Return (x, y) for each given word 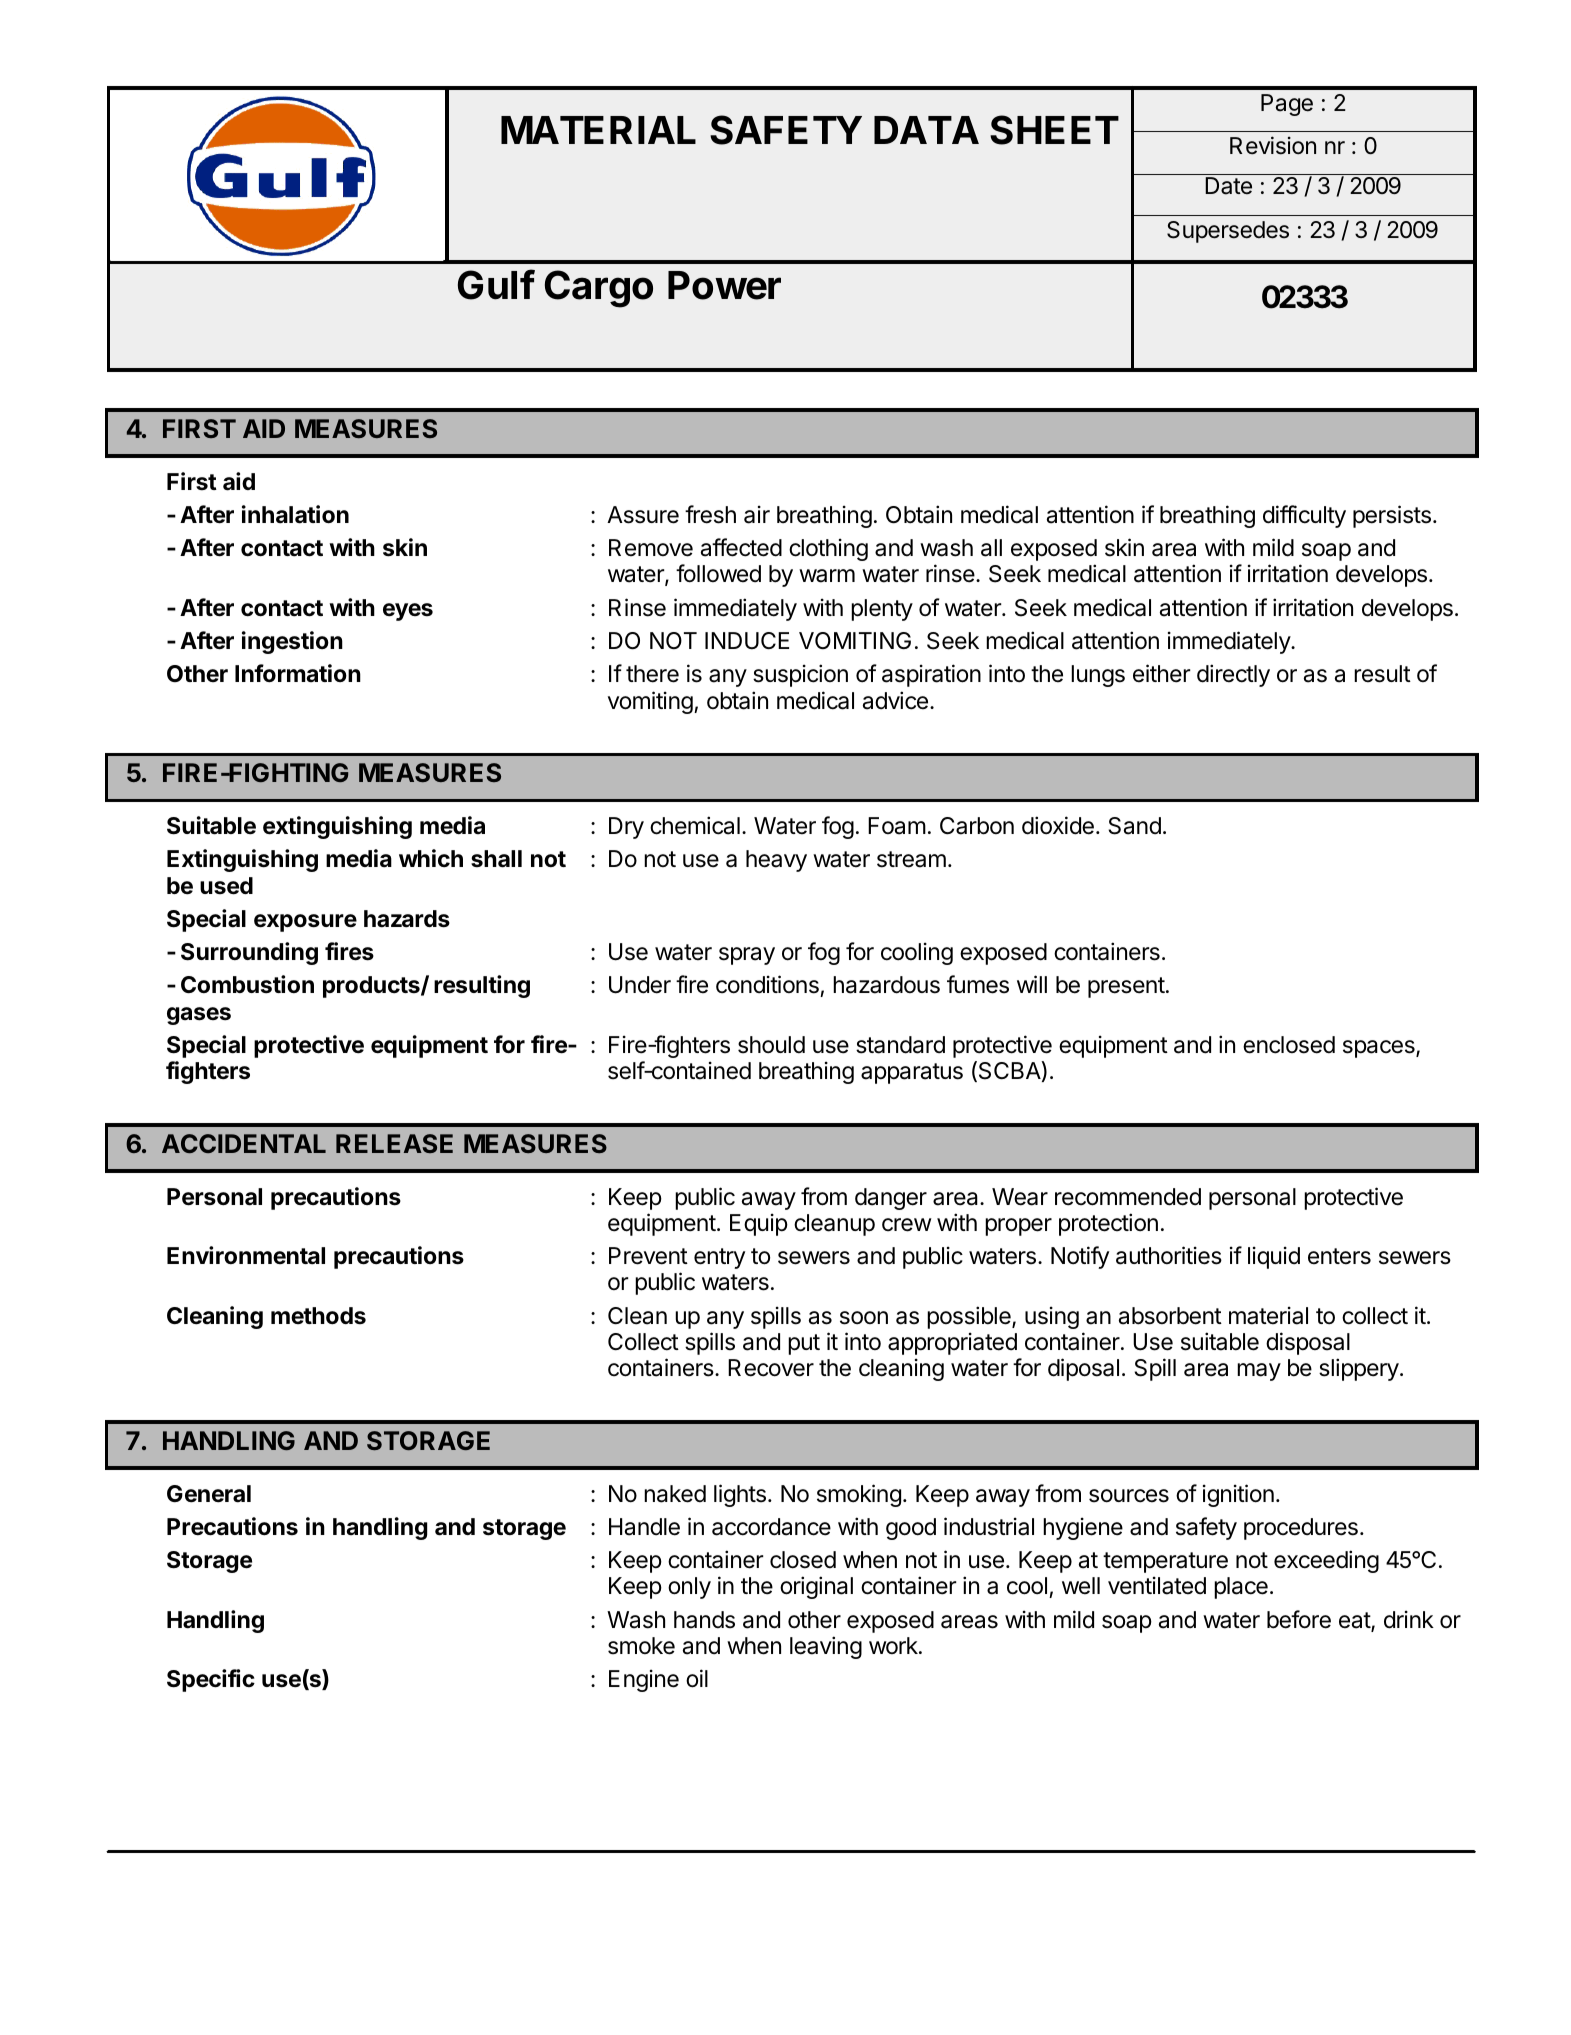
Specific (211, 1680)
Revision (1273, 145)
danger (891, 1199)
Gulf (496, 284)
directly (1233, 675)
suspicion (800, 675)
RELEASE (394, 1143)
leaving (826, 1647)
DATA (926, 130)
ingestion (292, 642)
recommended (1128, 1197)
